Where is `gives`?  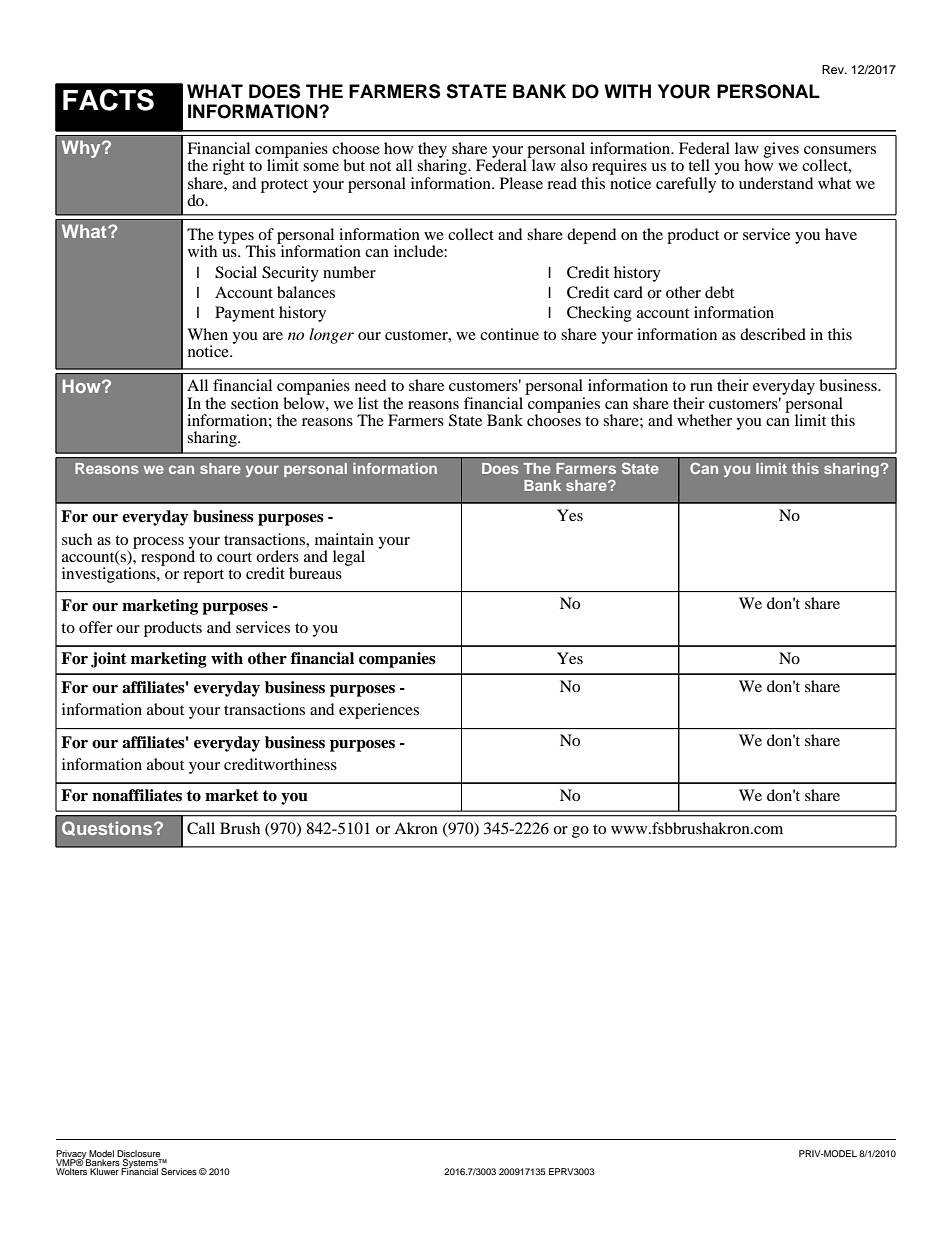
gives is located at coordinates (781, 150).
